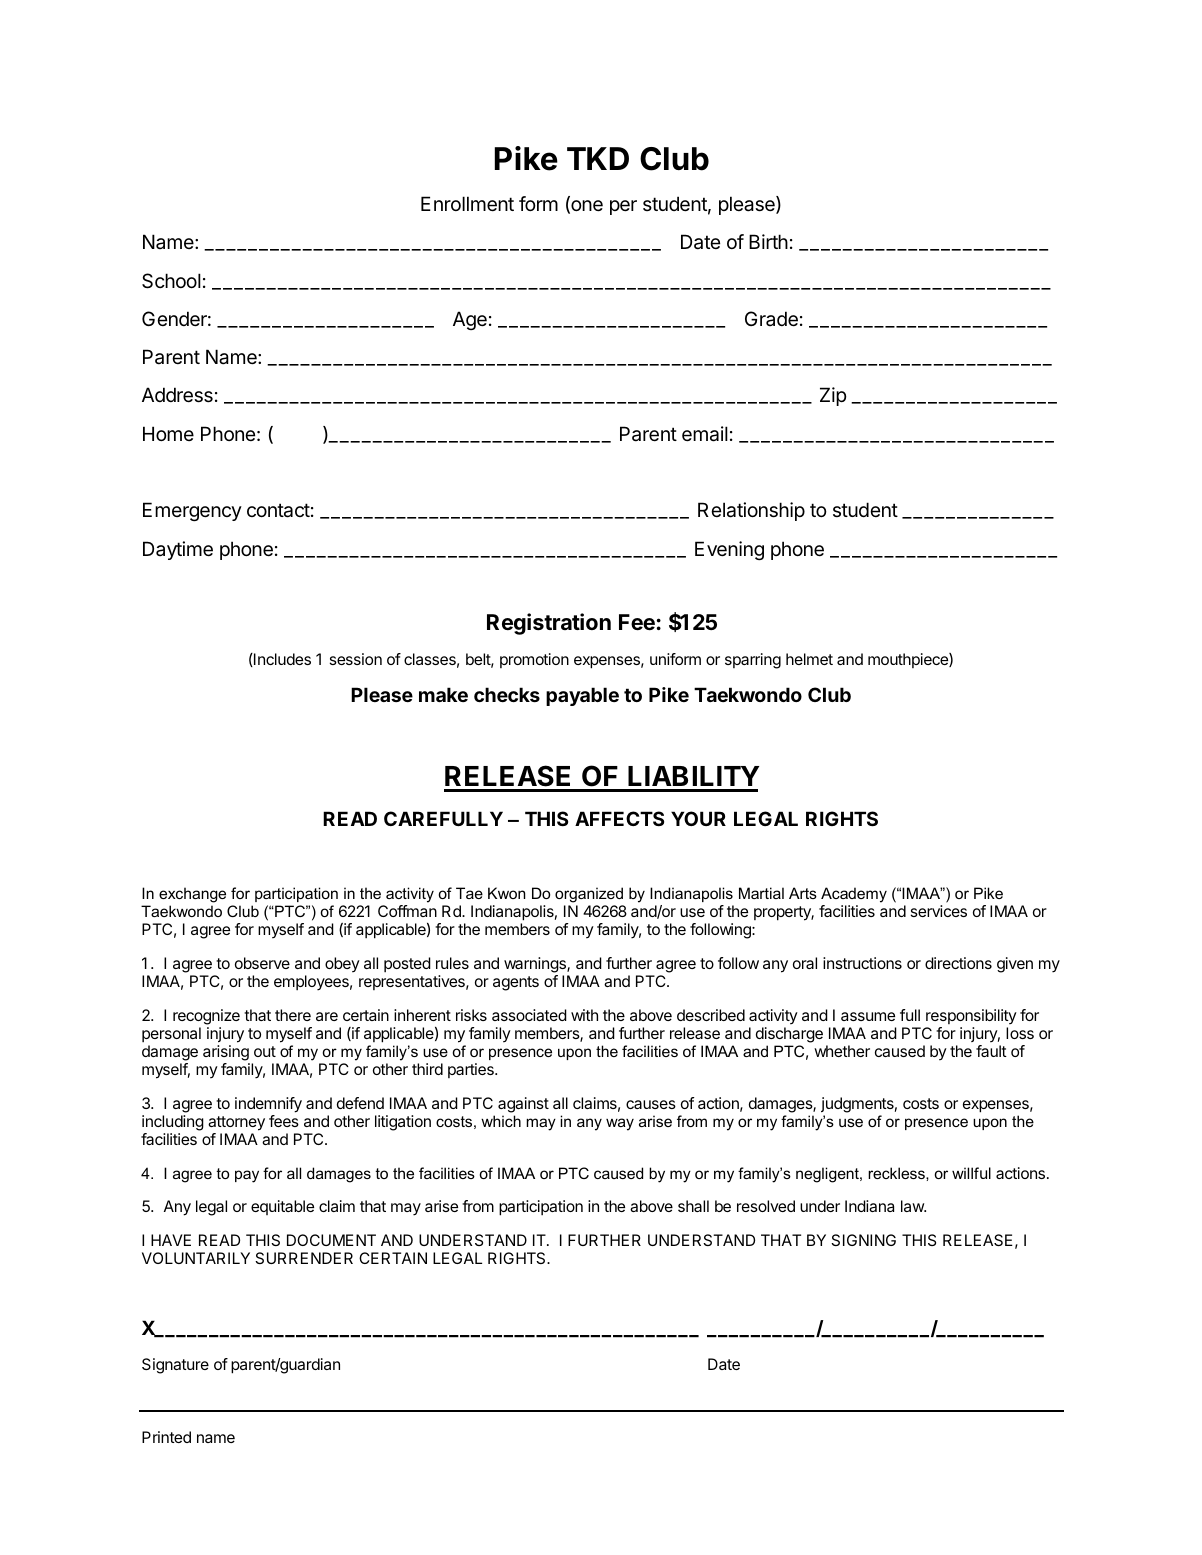  Describe the element at coordinates (281, 660) in the image. I see `Includes` at that location.
